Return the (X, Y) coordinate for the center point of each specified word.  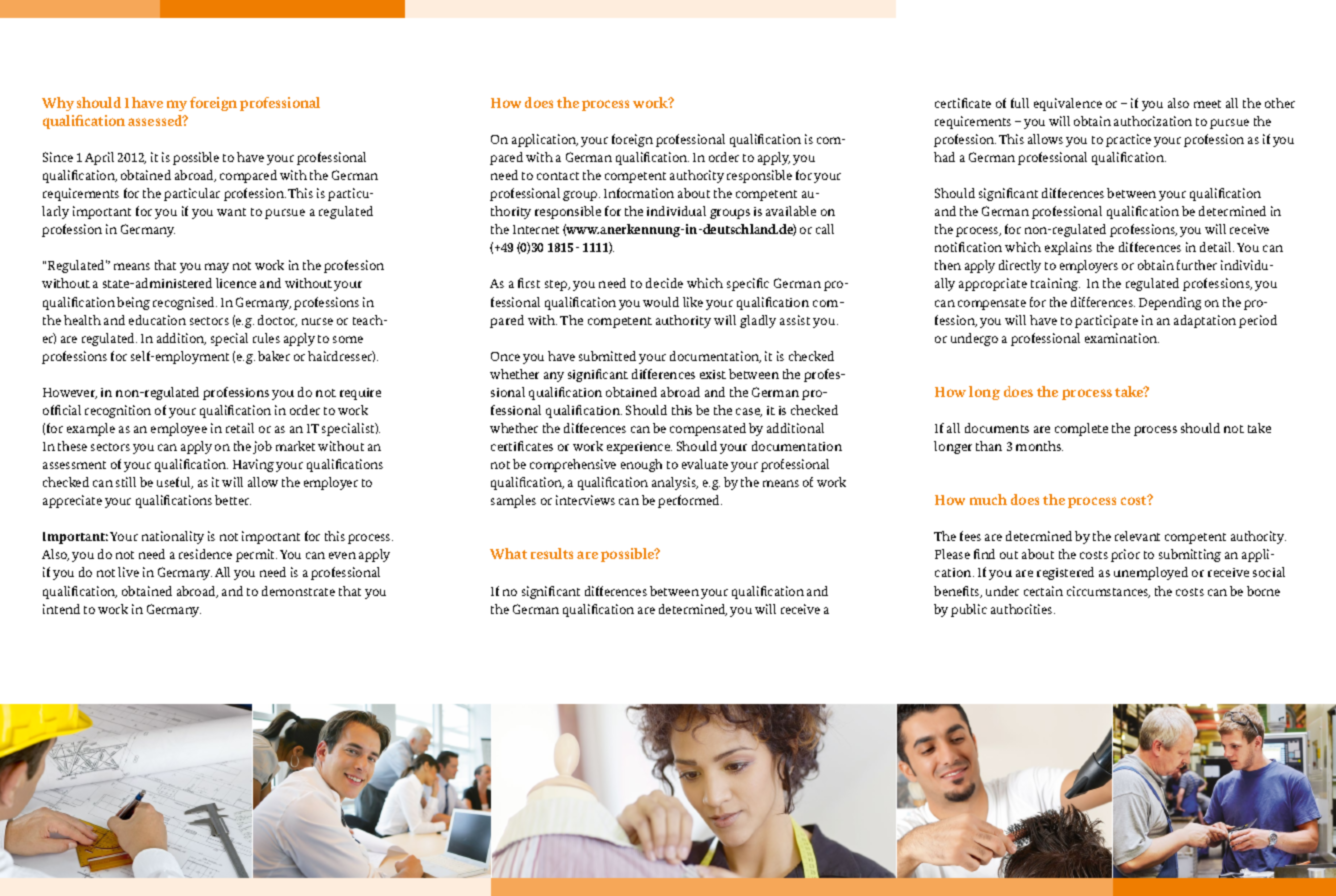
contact (558, 176)
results (552, 553)
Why (58, 104)
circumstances (1108, 592)
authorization (1153, 121)
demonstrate (298, 591)
